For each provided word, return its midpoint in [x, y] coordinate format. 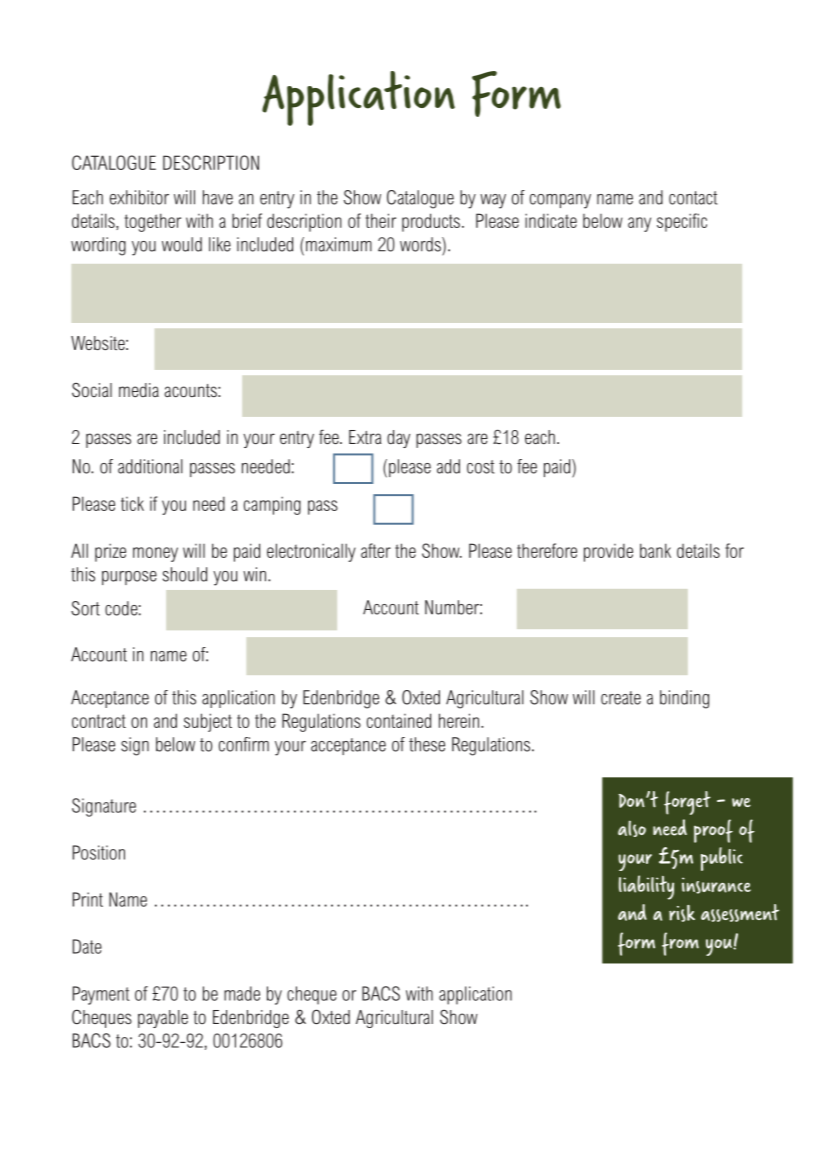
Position [99, 852]
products [431, 222]
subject [208, 722]
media [139, 390]
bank [655, 550]
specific [682, 222]
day [398, 439]
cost [481, 467]
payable [163, 1019]
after [376, 550]
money [155, 554]
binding [684, 699]
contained [399, 720]
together [153, 222]
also [632, 828]
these [427, 744]
